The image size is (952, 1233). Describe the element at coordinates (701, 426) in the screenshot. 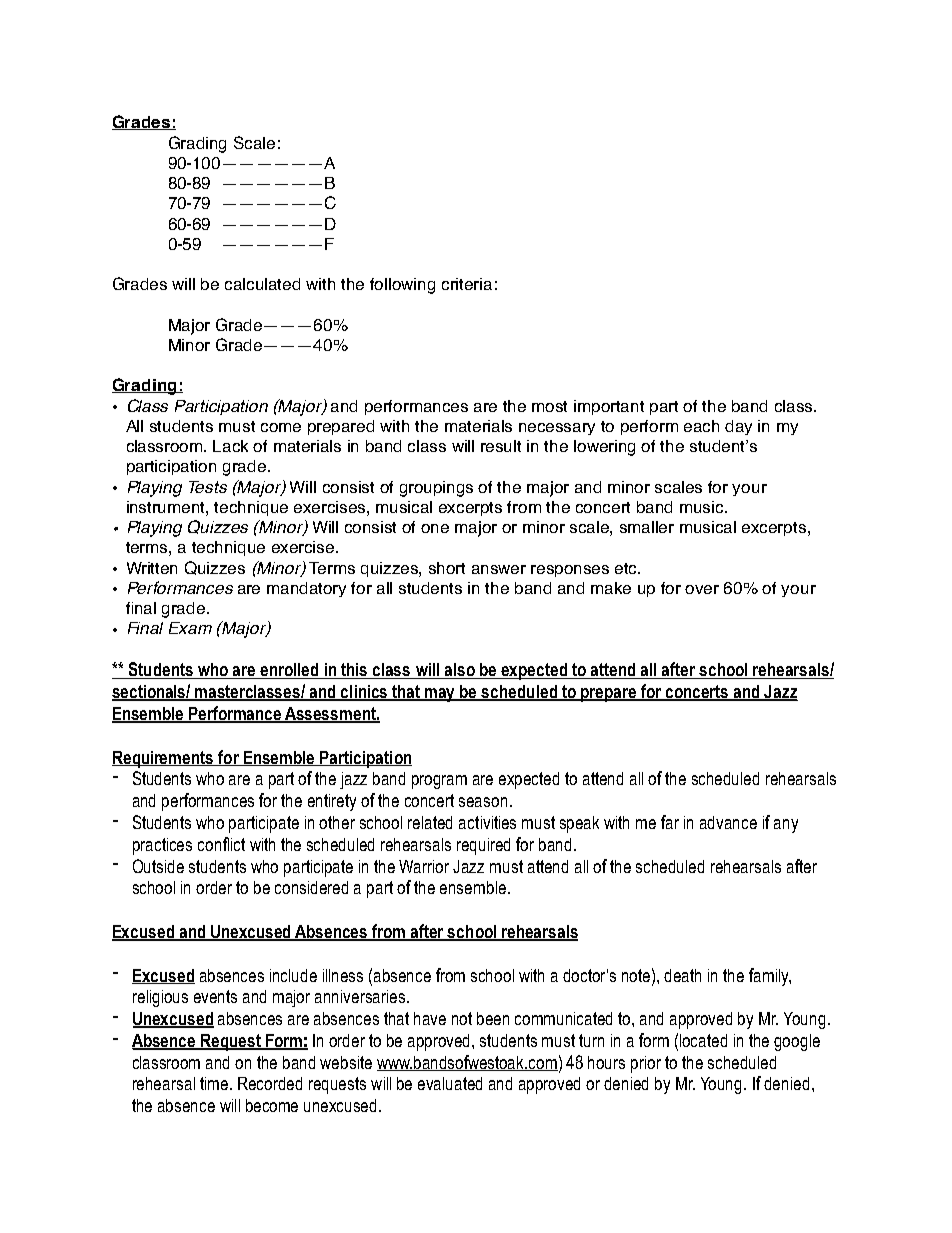

I see `each` at that location.
